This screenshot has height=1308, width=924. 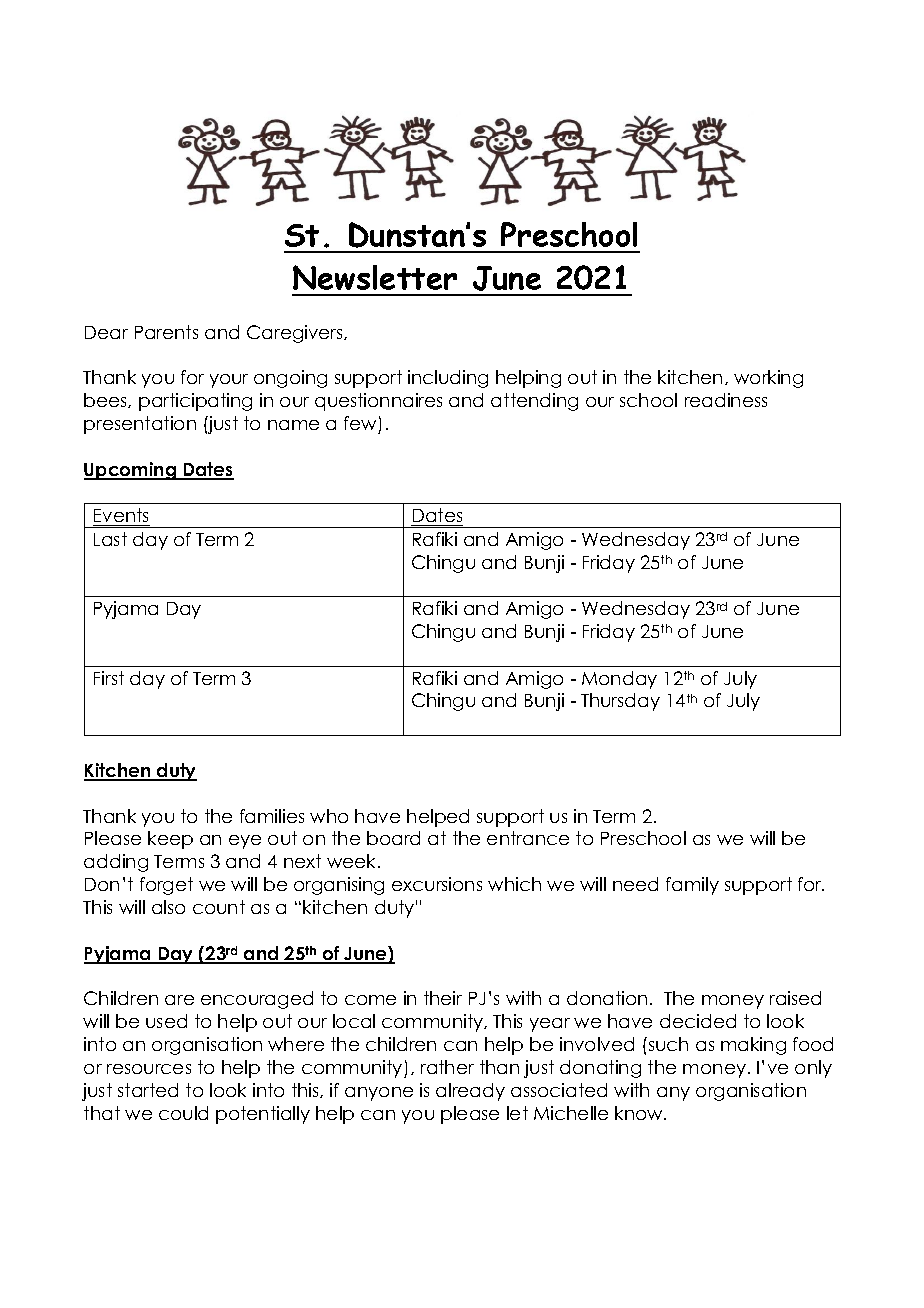 What do you see at coordinates (619, 680) in the screenshot?
I see `Monday` at bounding box center [619, 680].
